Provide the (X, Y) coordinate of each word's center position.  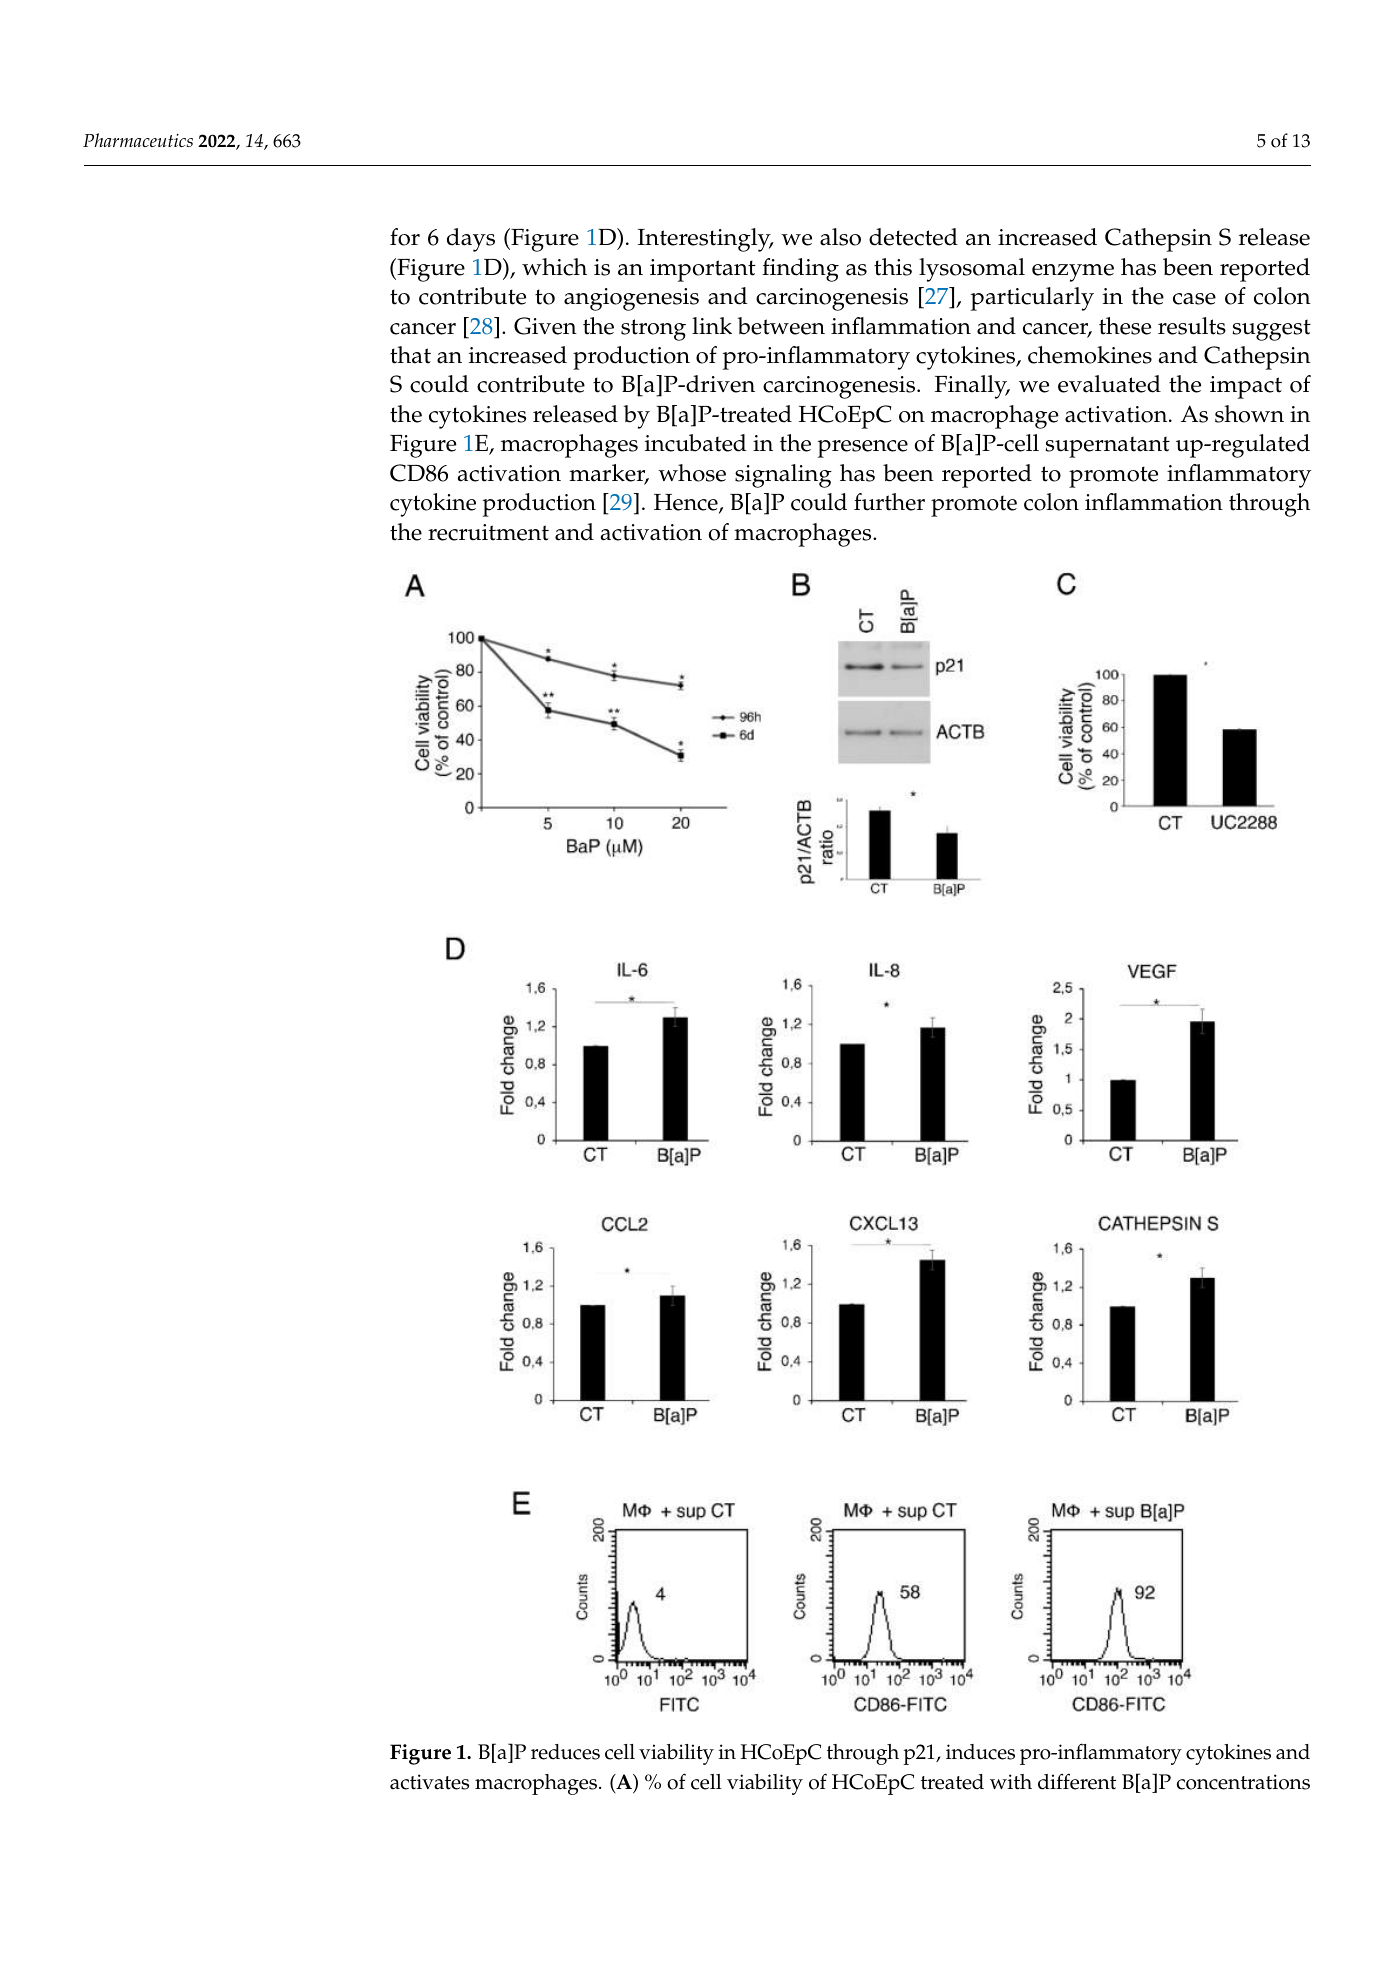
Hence (687, 504)
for (405, 237)
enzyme (1073, 273)
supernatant (1107, 447)
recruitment (488, 532)
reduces (565, 1752)
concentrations (1243, 1782)
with (1011, 1782)
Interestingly (705, 240)
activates (429, 1782)
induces (980, 1752)
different (1077, 1781)
